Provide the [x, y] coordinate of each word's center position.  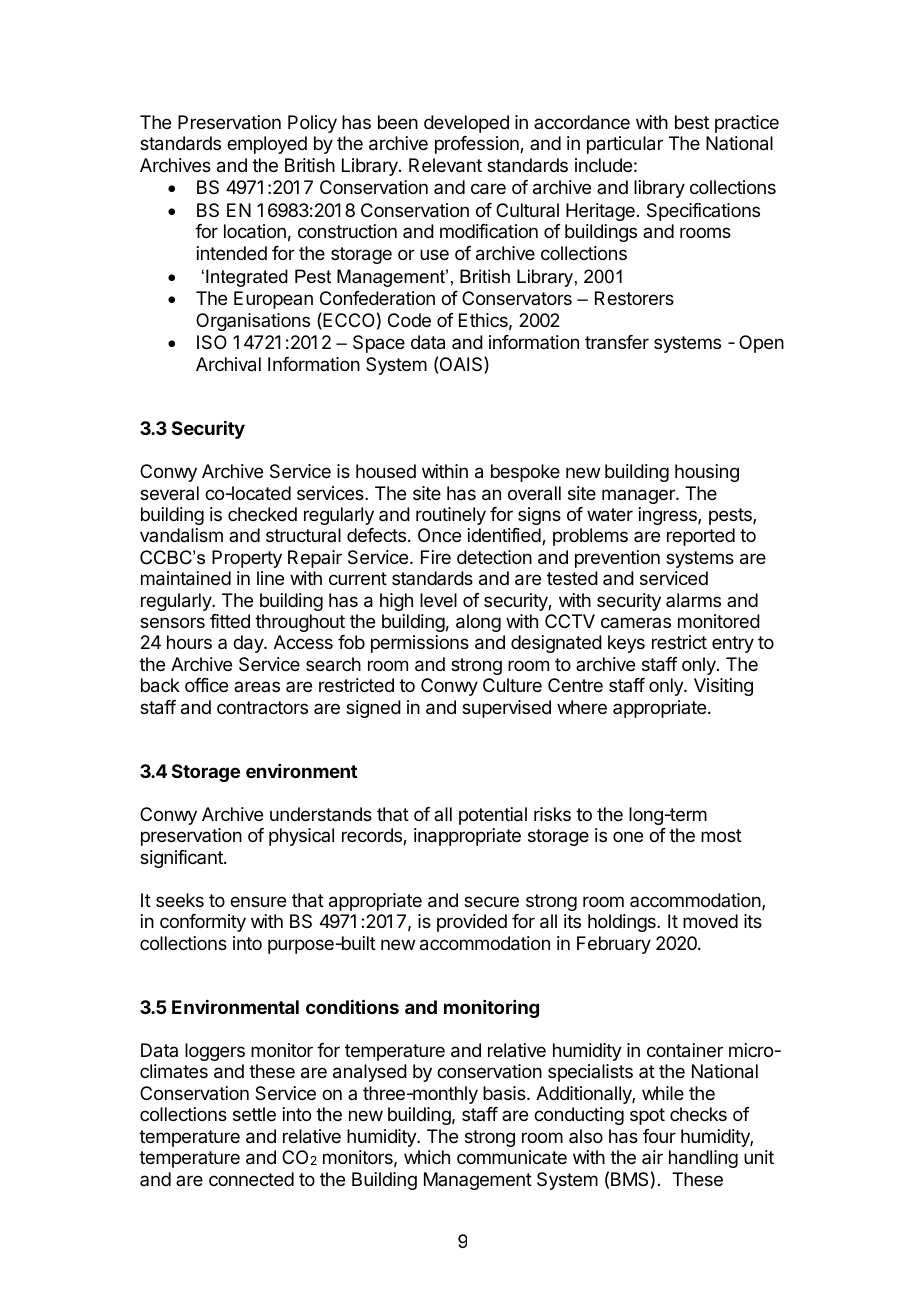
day [249, 644]
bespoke [525, 473]
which [427, 1157]
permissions [420, 644]
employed [267, 145]
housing [707, 473]
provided [472, 923]
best [692, 122]
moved [710, 921]
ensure [258, 901]
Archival [228, 364]
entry [733, 644]
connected [251, 1179]
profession [478, 145]
